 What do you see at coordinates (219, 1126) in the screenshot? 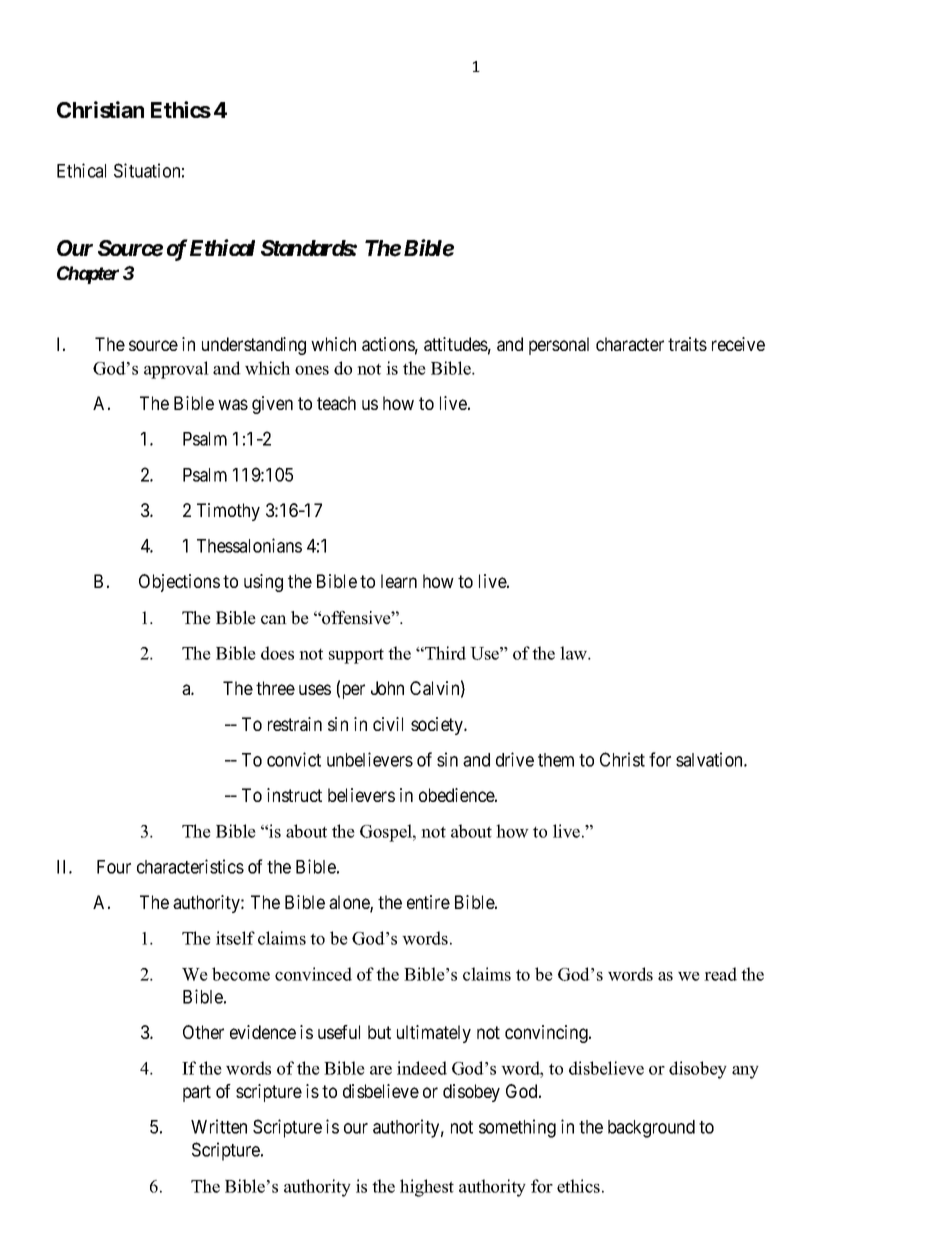
I see `Written` at bounding box center [219, 1126].
